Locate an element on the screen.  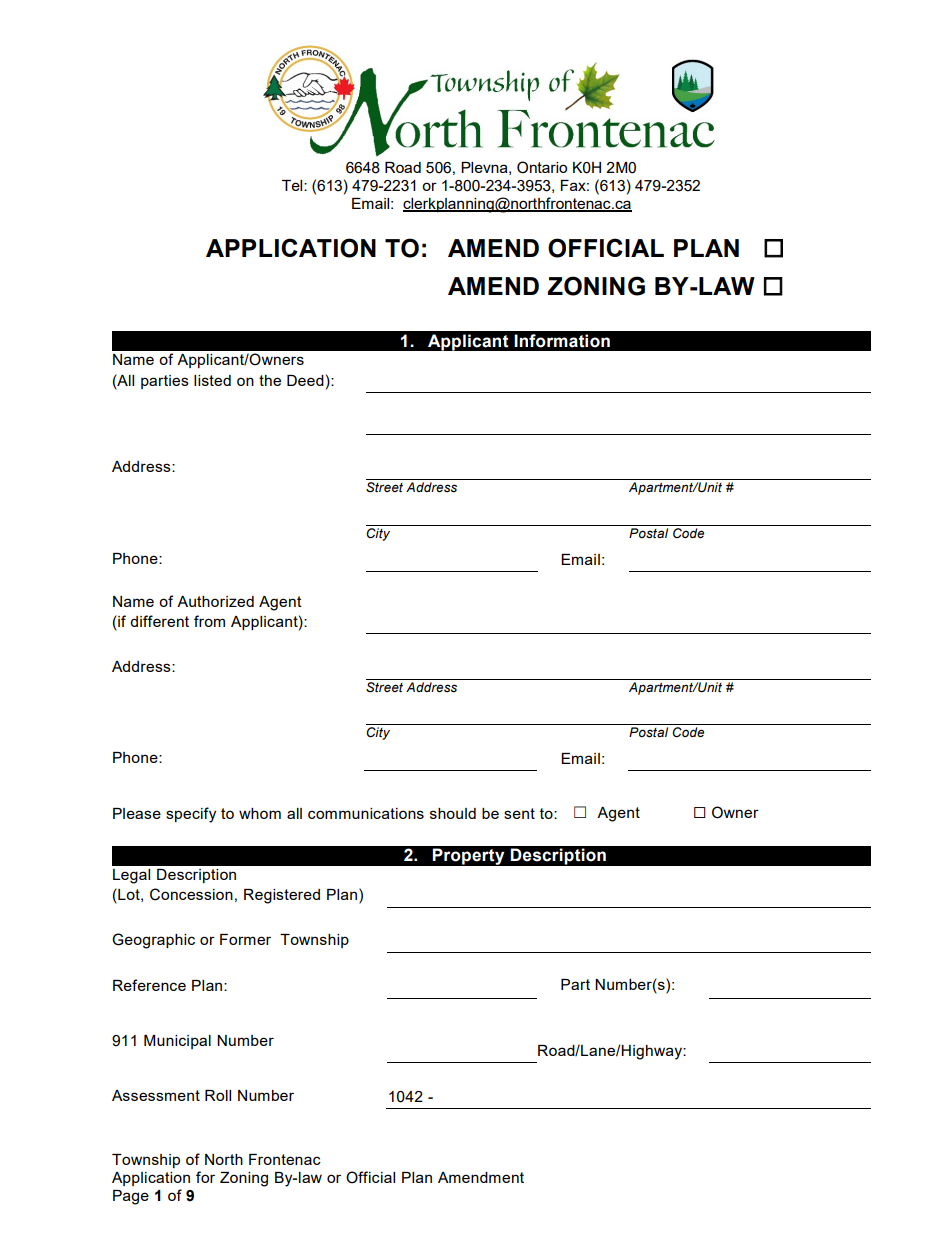
the is located at coordinates (270, 380).
